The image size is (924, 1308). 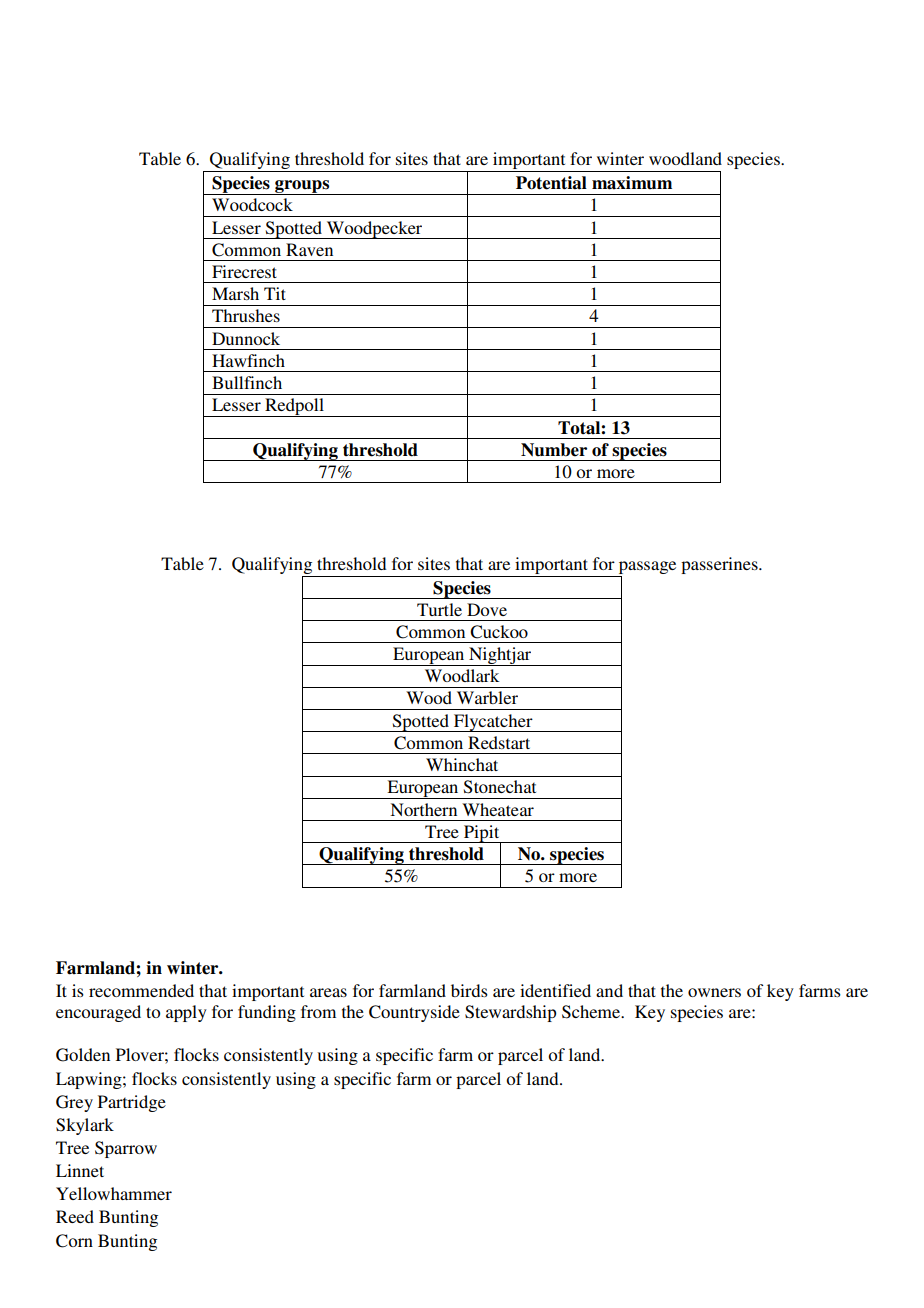 I want to click on passage, so click(x=647, y=567).
